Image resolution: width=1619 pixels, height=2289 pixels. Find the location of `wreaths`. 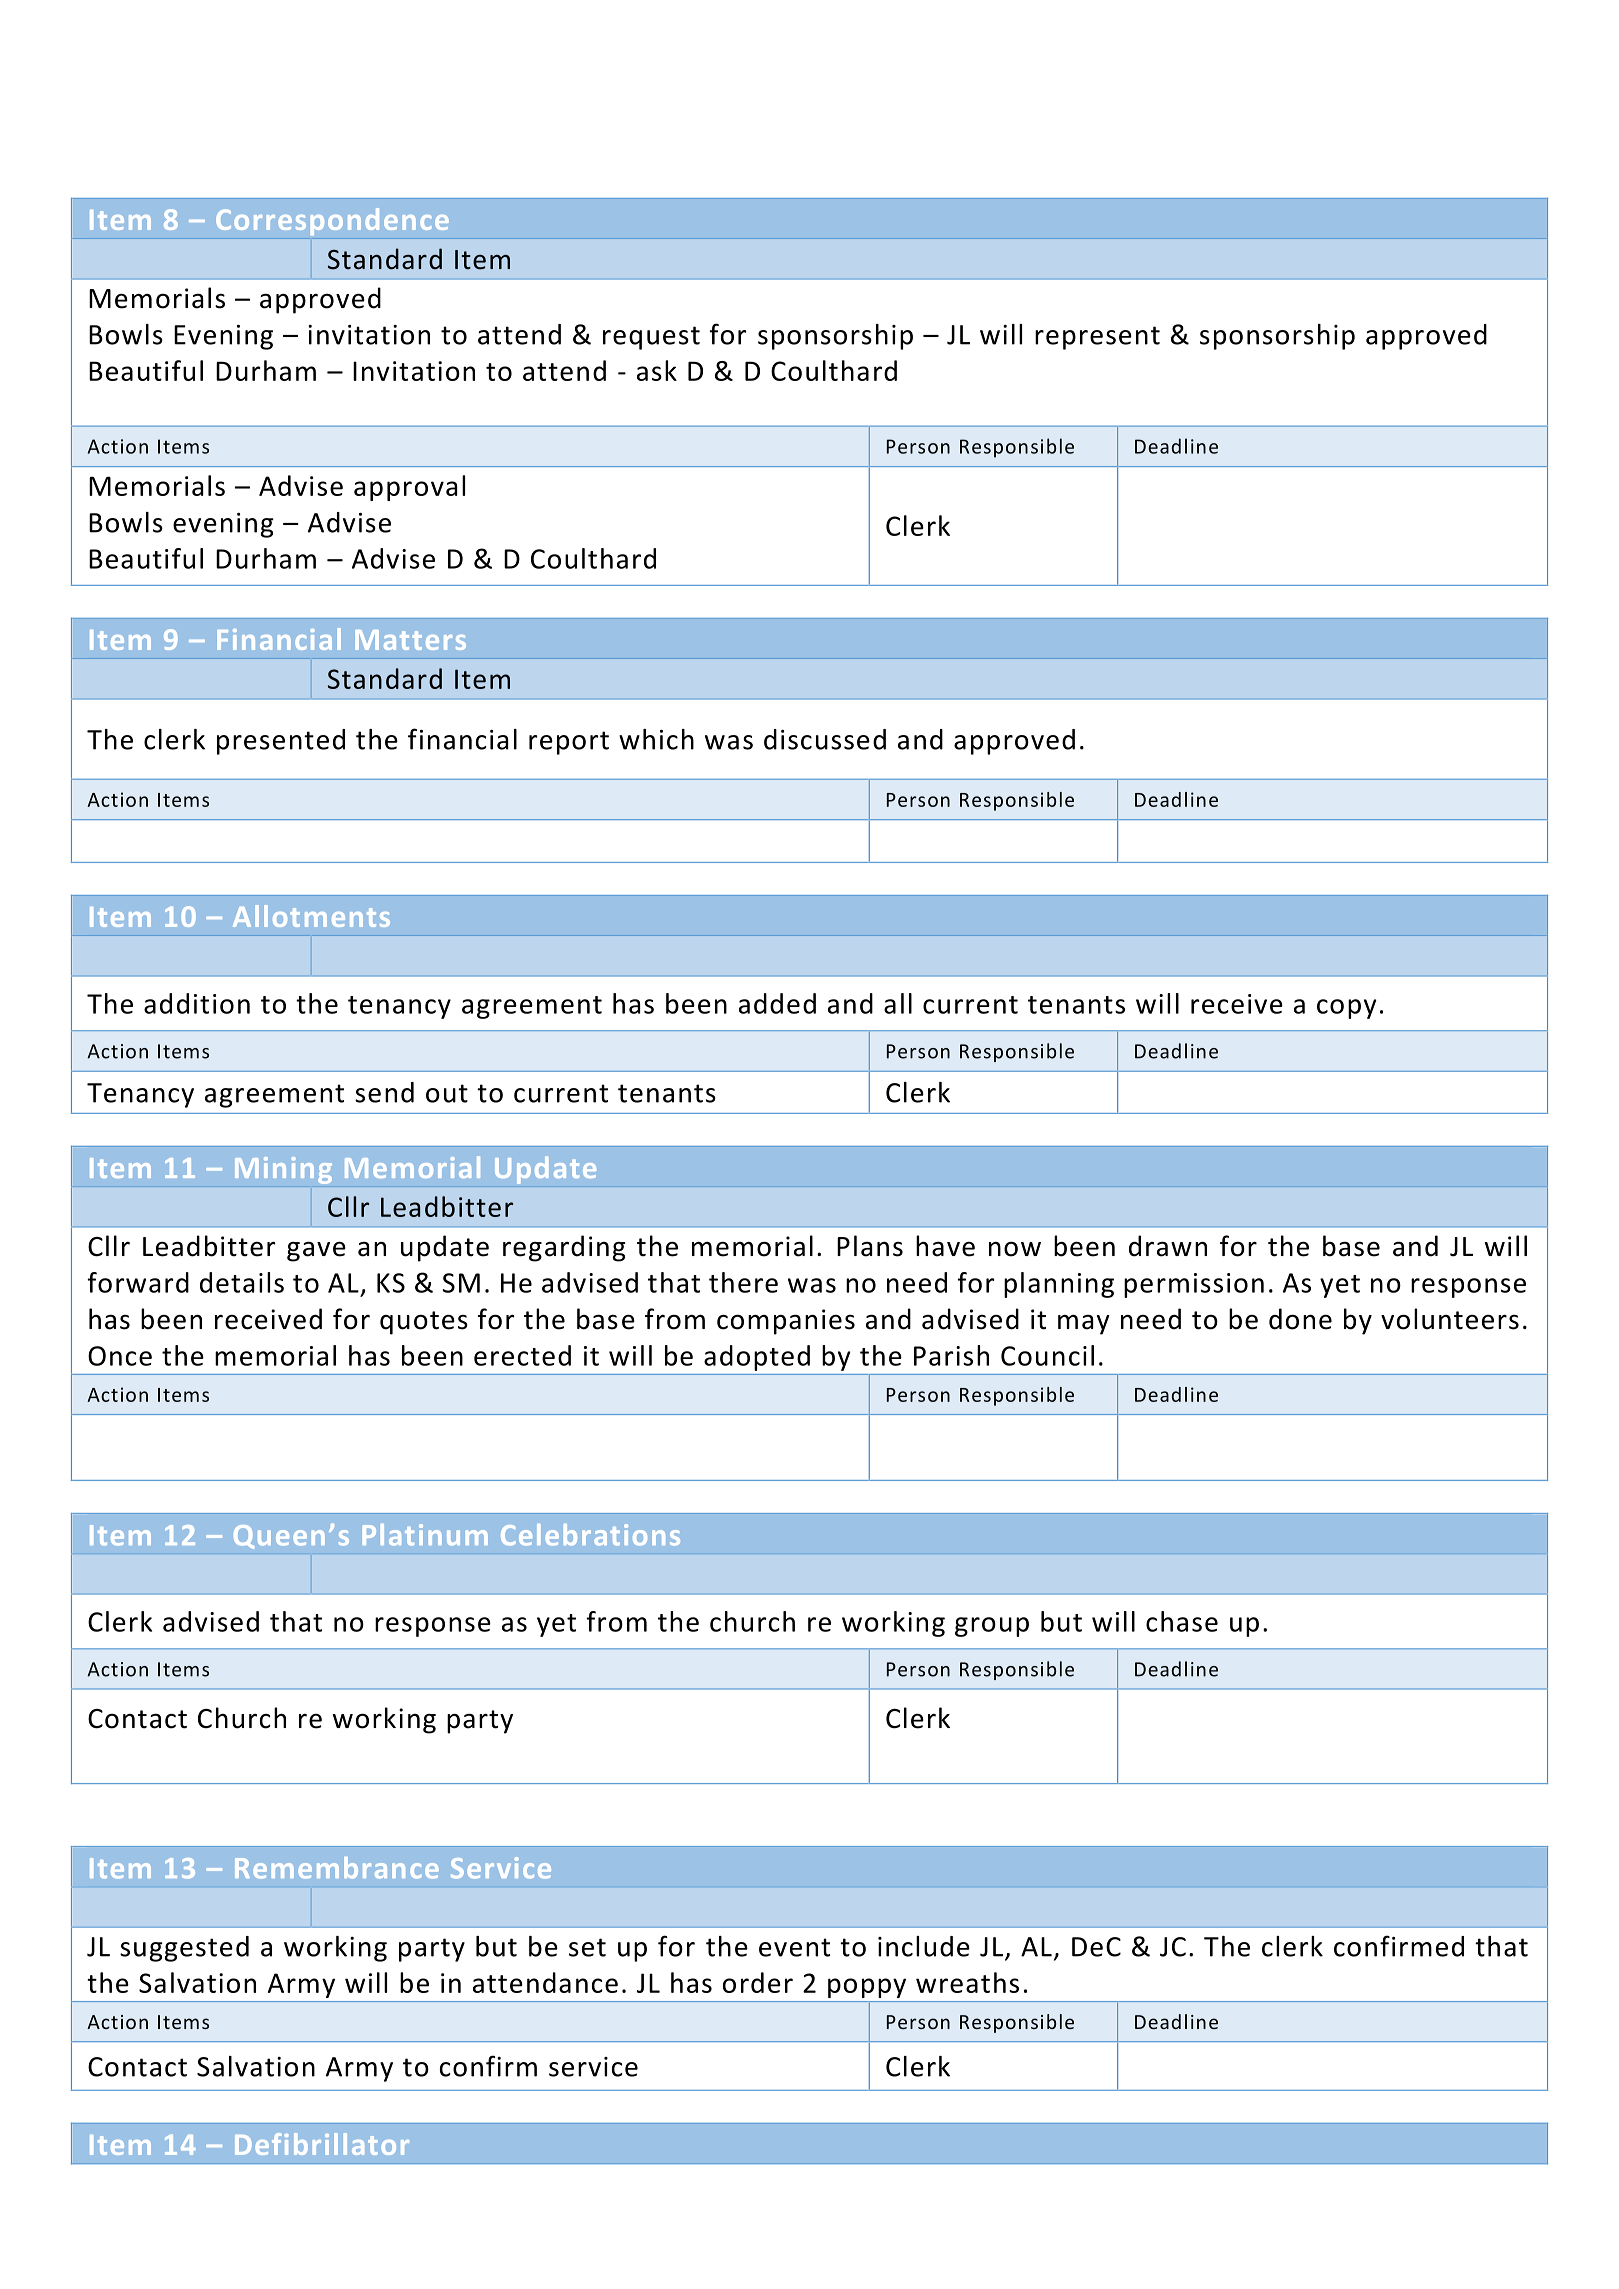

wreaths is located at coordinates (967, 1982).
